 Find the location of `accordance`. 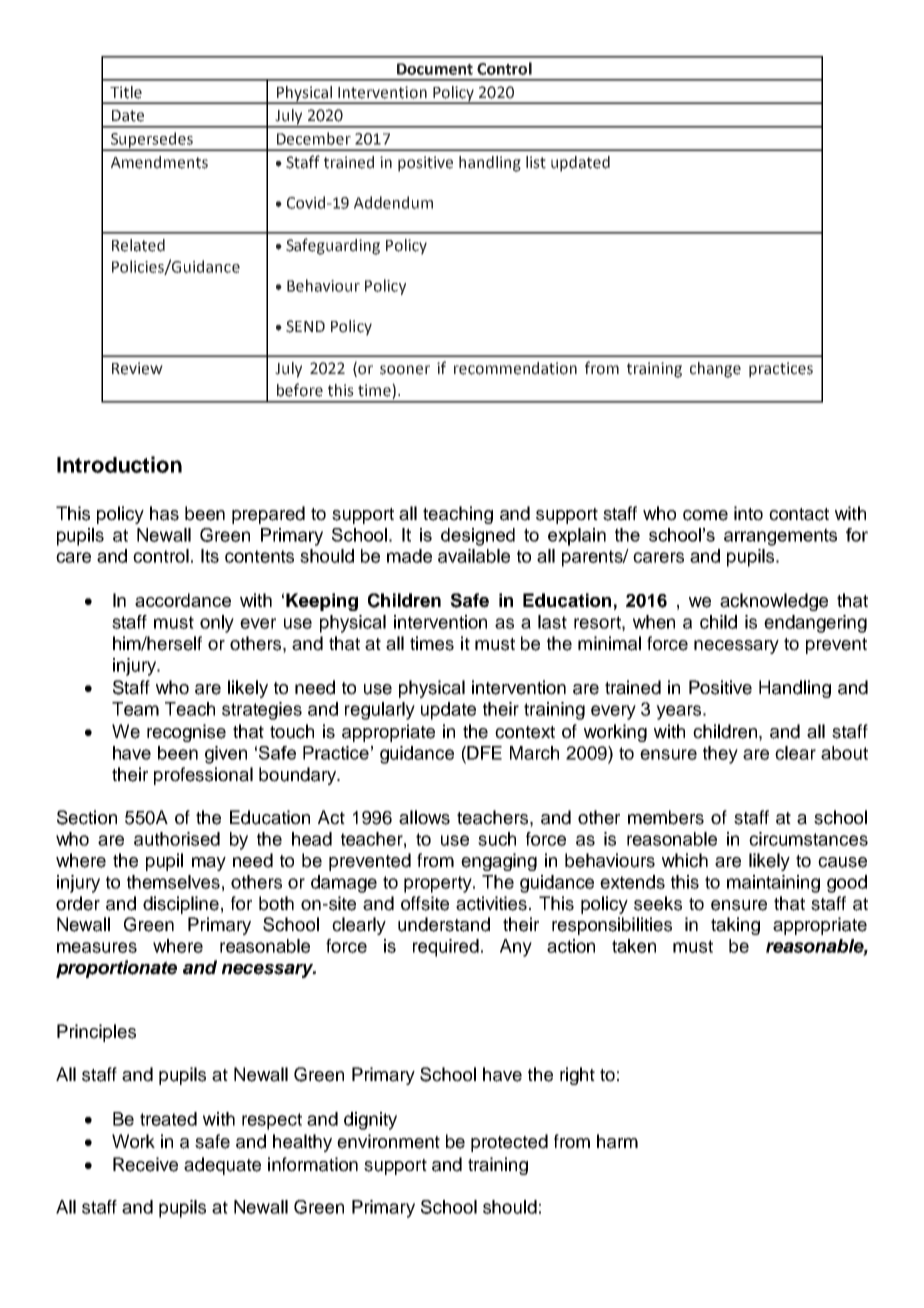

accordance is located at coordinates (183, 600).
